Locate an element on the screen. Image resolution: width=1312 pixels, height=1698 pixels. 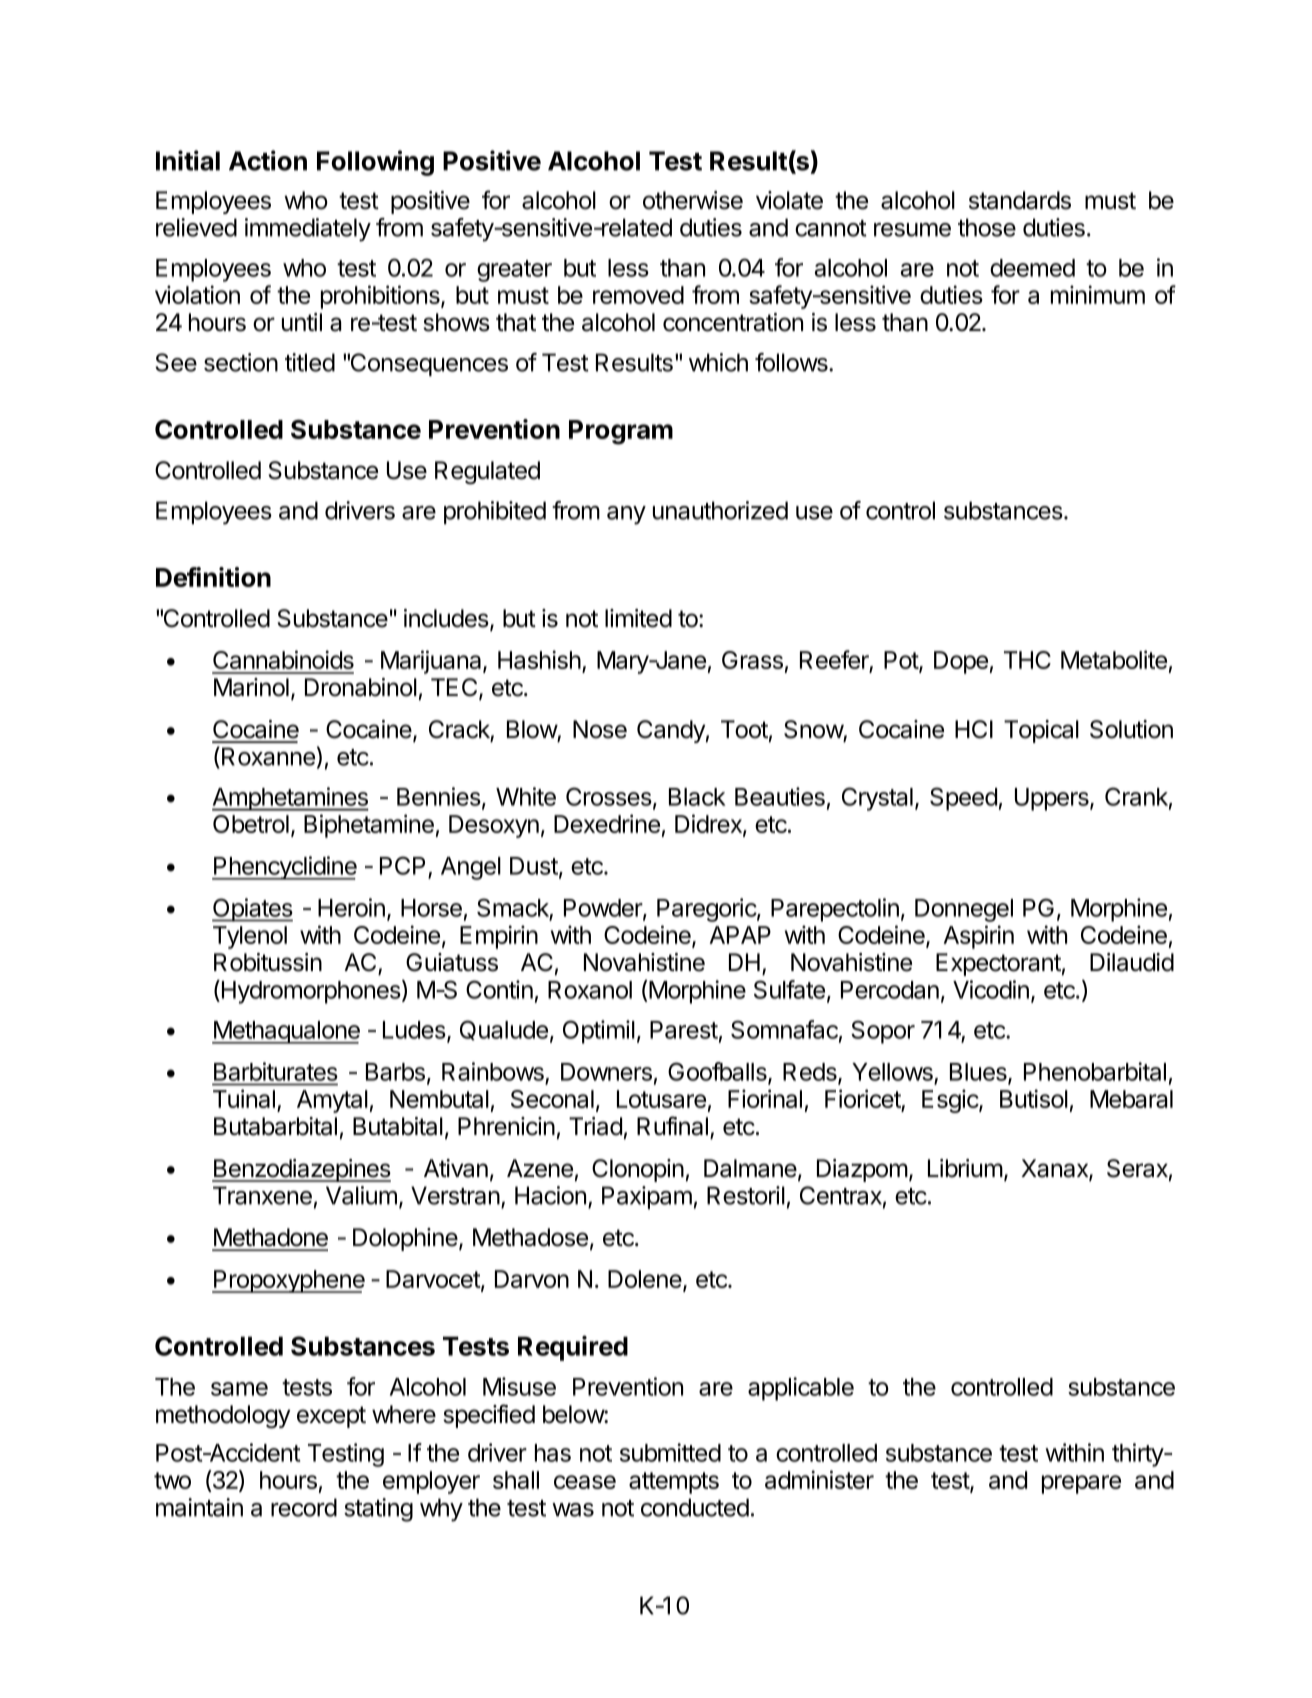
Benzodiazepines is located at coordinates (301, 1170).
